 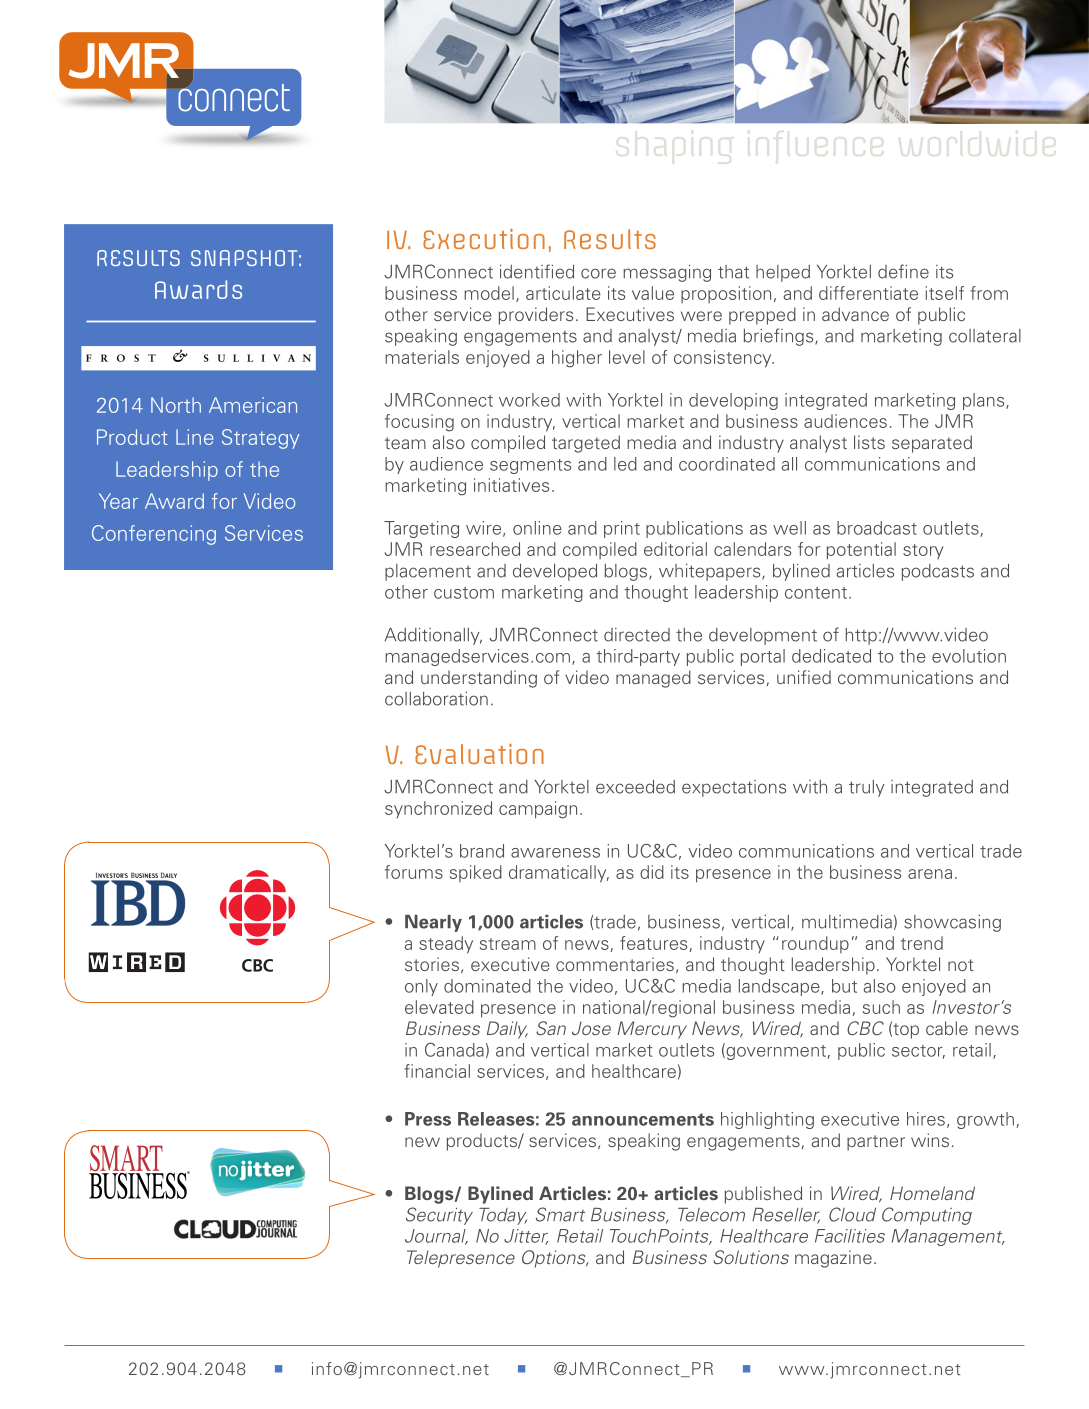 I want to click on American, so click(x=253, y=405).
